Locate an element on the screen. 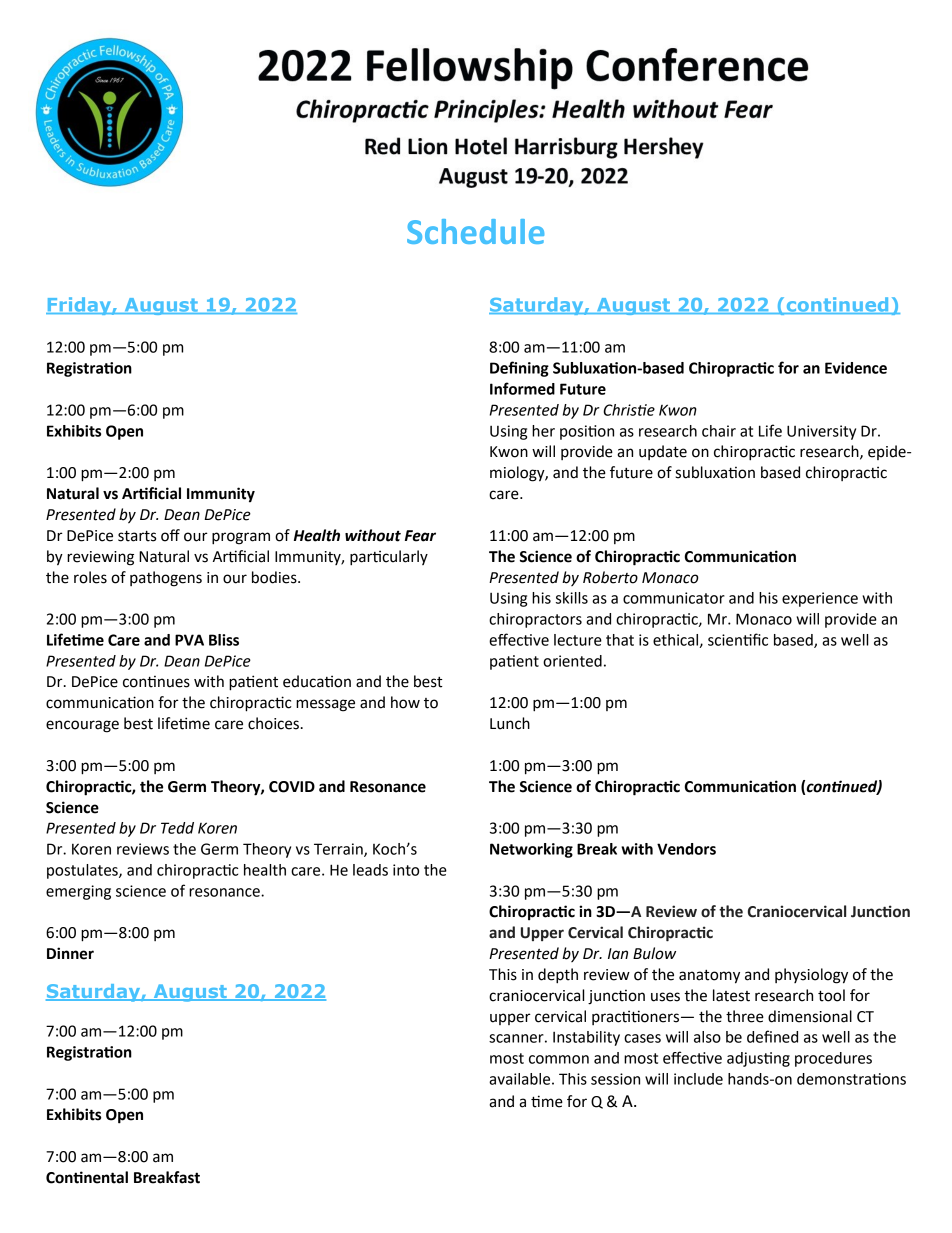  Schedule is located at coordinates (475, 231).
